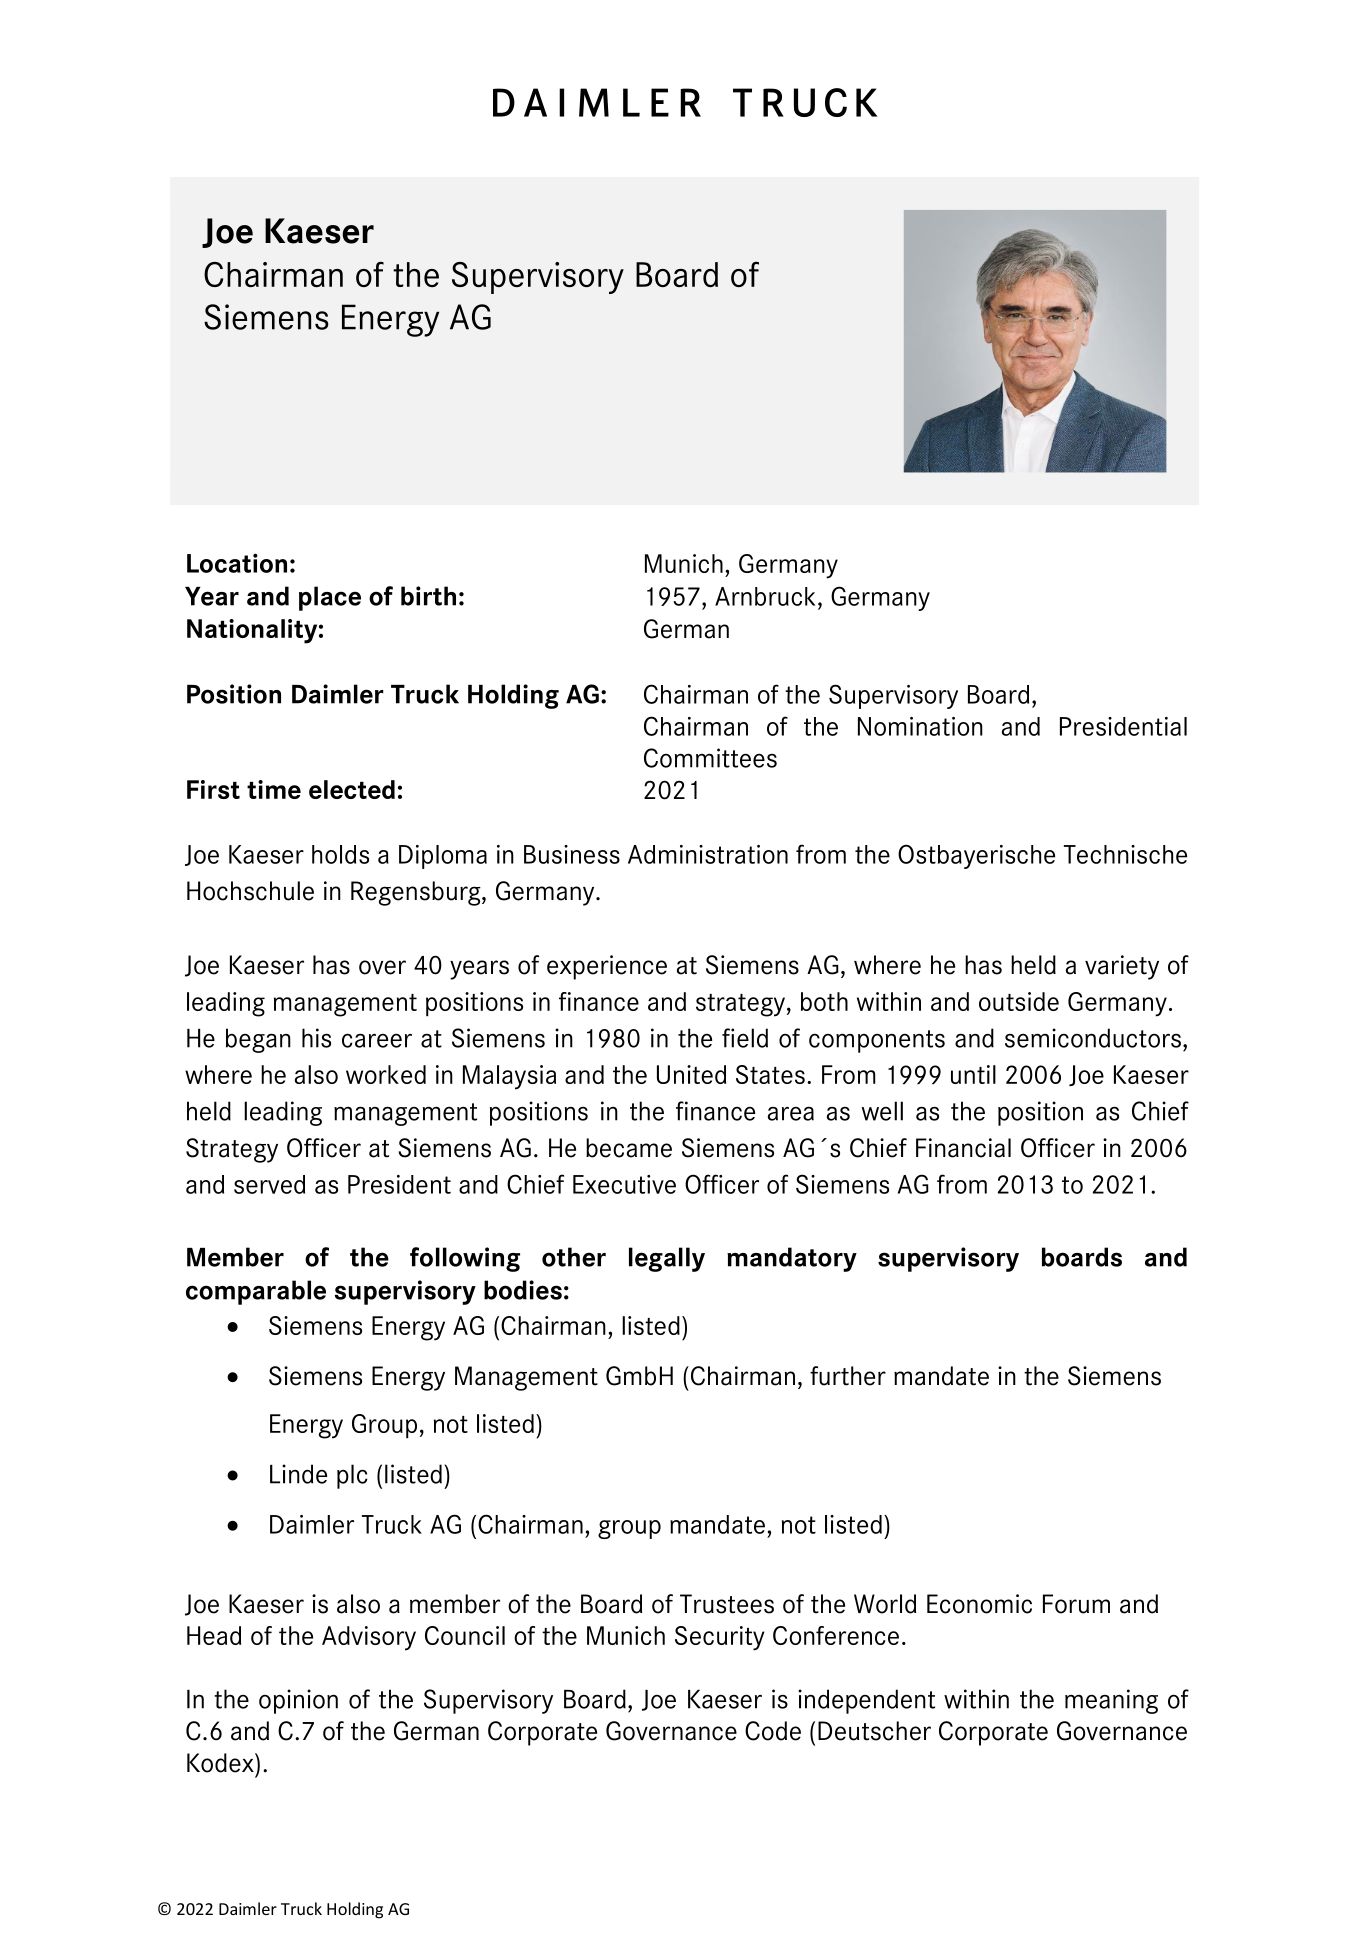 This image has width=1371, height=1940. What do you see at coordinates (330, 598) in the image?
I see `place` at bounding box center [330, 598].
